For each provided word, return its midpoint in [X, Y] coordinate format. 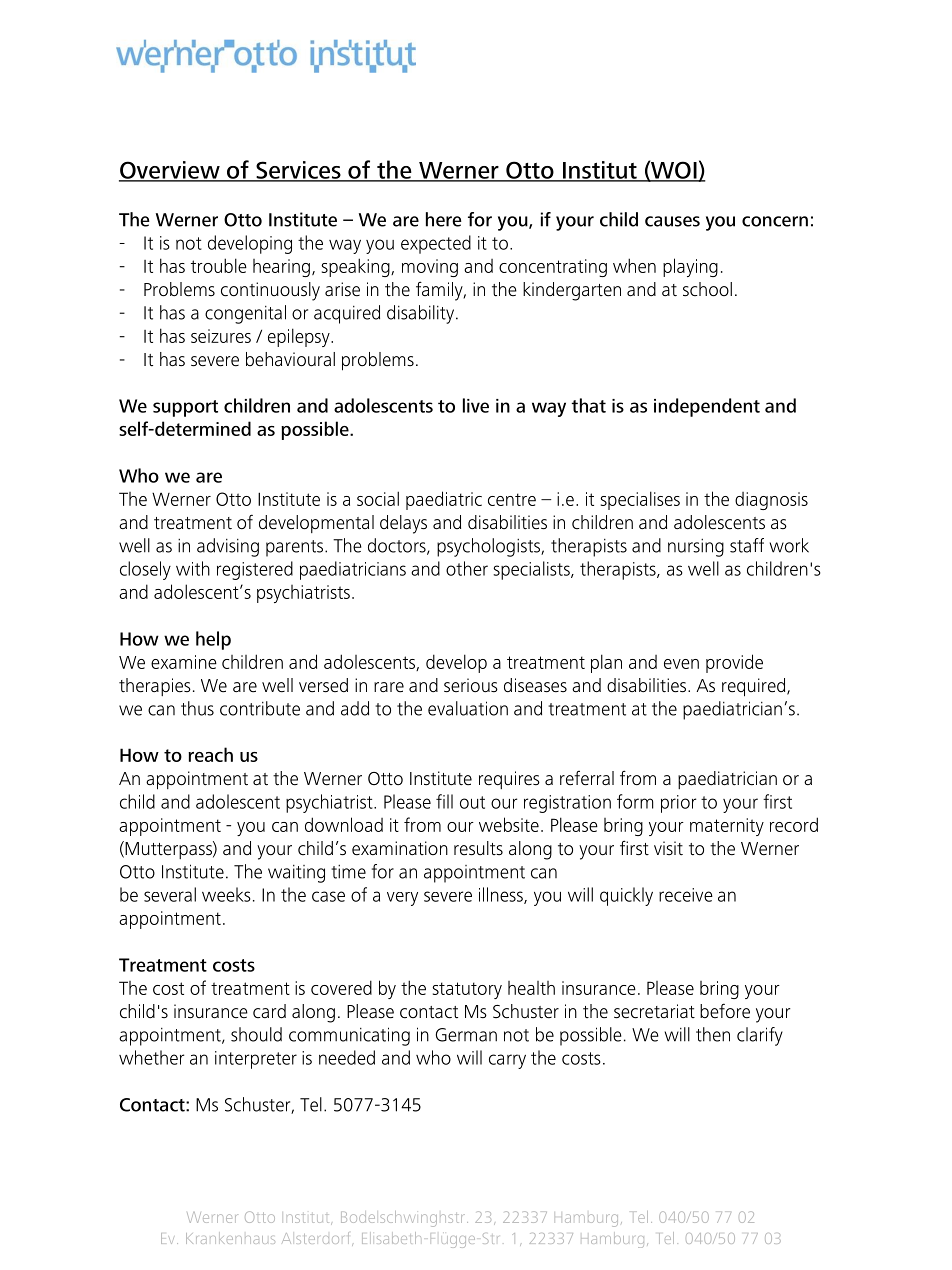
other [467, 568]
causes [672, 221]
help [213, 640]
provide [734, 663]
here [444, 219]
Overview [170, 171]
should [256, 1034]
